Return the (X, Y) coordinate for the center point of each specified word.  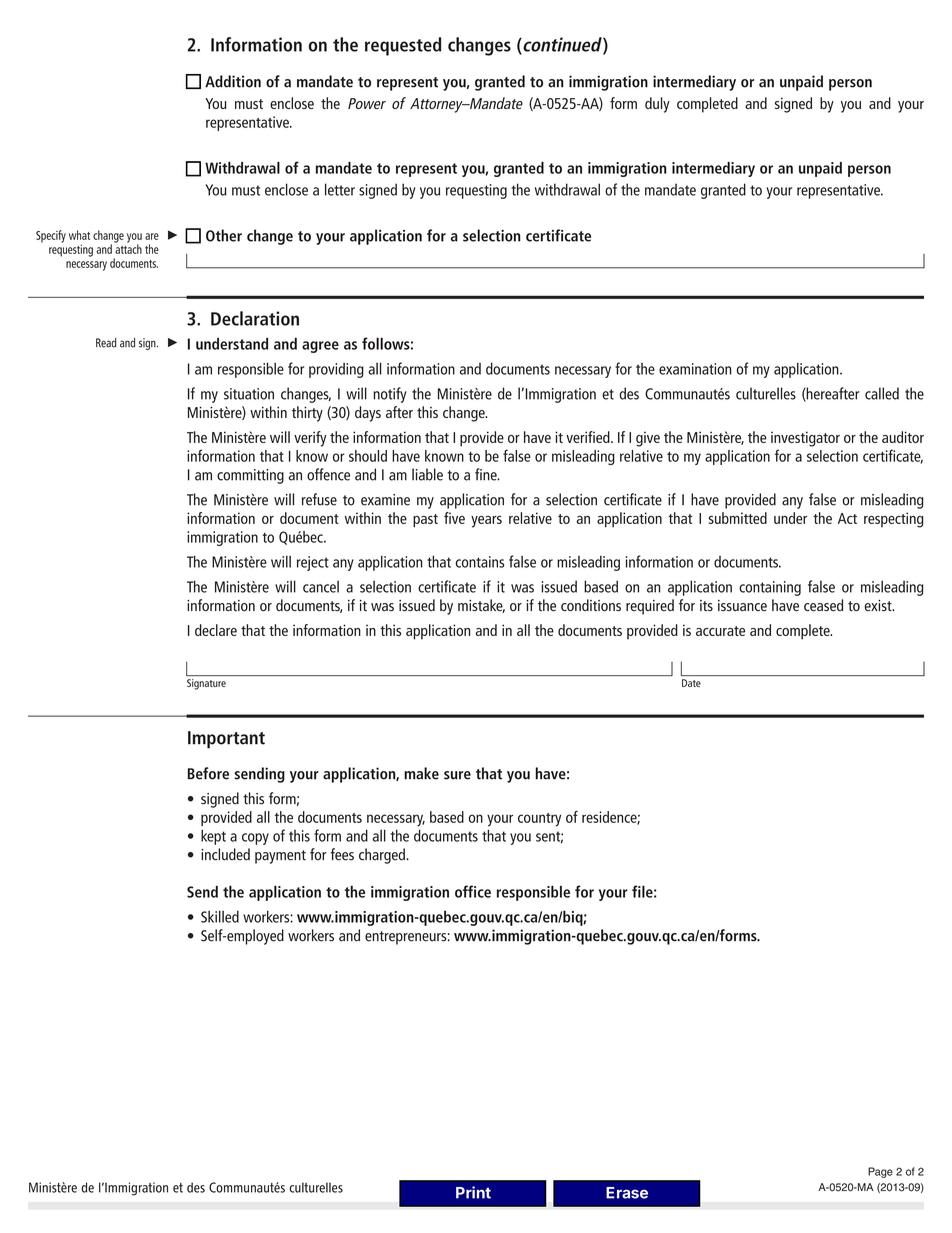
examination (695, 369)
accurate (720, 631)
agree (320, 347)
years (486, 521)
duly (657, 105)
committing (250, 476)
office (473, 891)
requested (403, 46)
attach (128, 248)
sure (457, 775)
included (225, 854)
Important (226, 740)
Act (847, 518)
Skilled (220, 916)
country (539, 820)
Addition (233, 81)
